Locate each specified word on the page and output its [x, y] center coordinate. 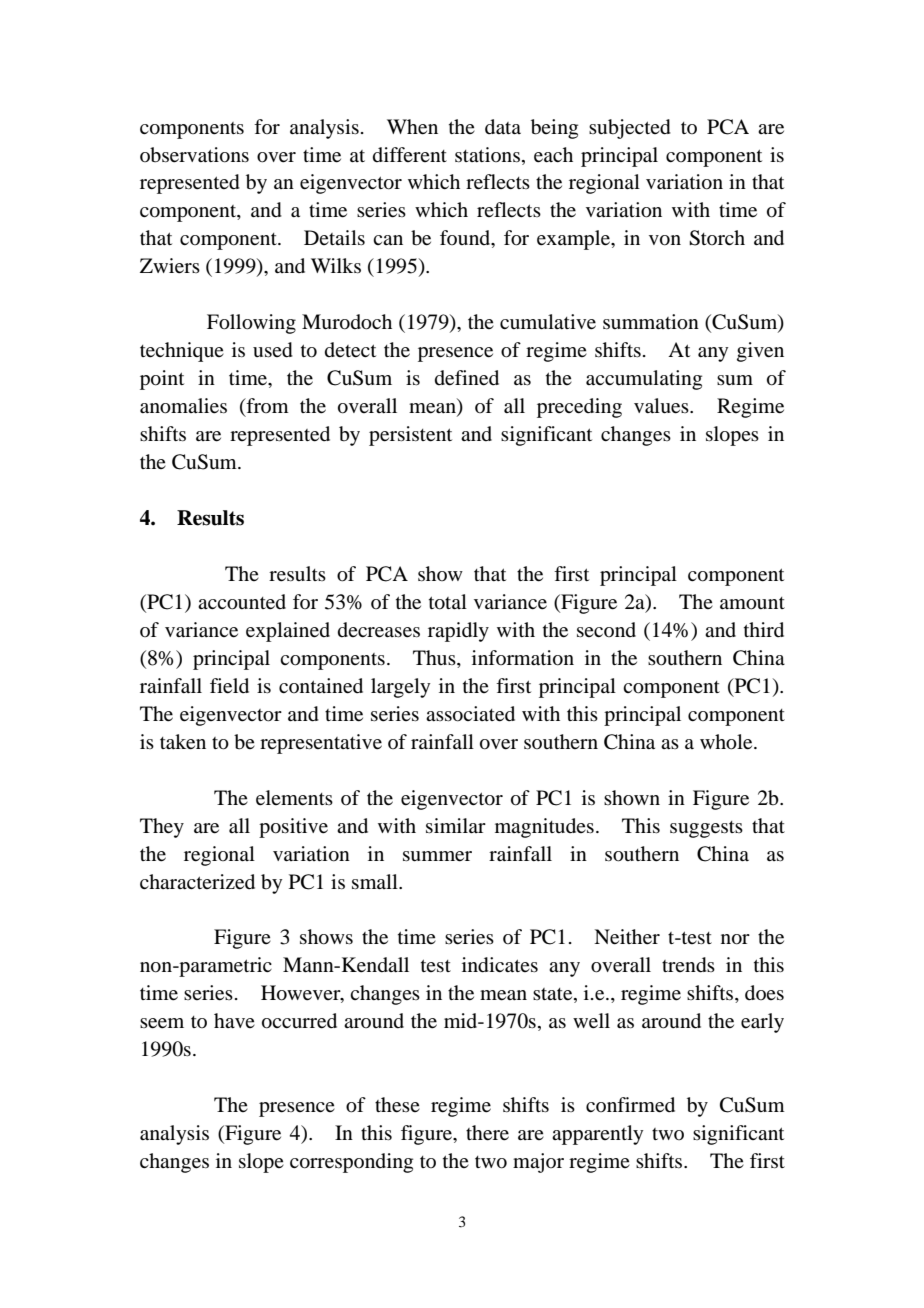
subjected [630, 129]
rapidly [458, 632]
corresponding [351, 1163]
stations [489, 154]
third [764, 630]
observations [194, 155]
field [229, 686]
